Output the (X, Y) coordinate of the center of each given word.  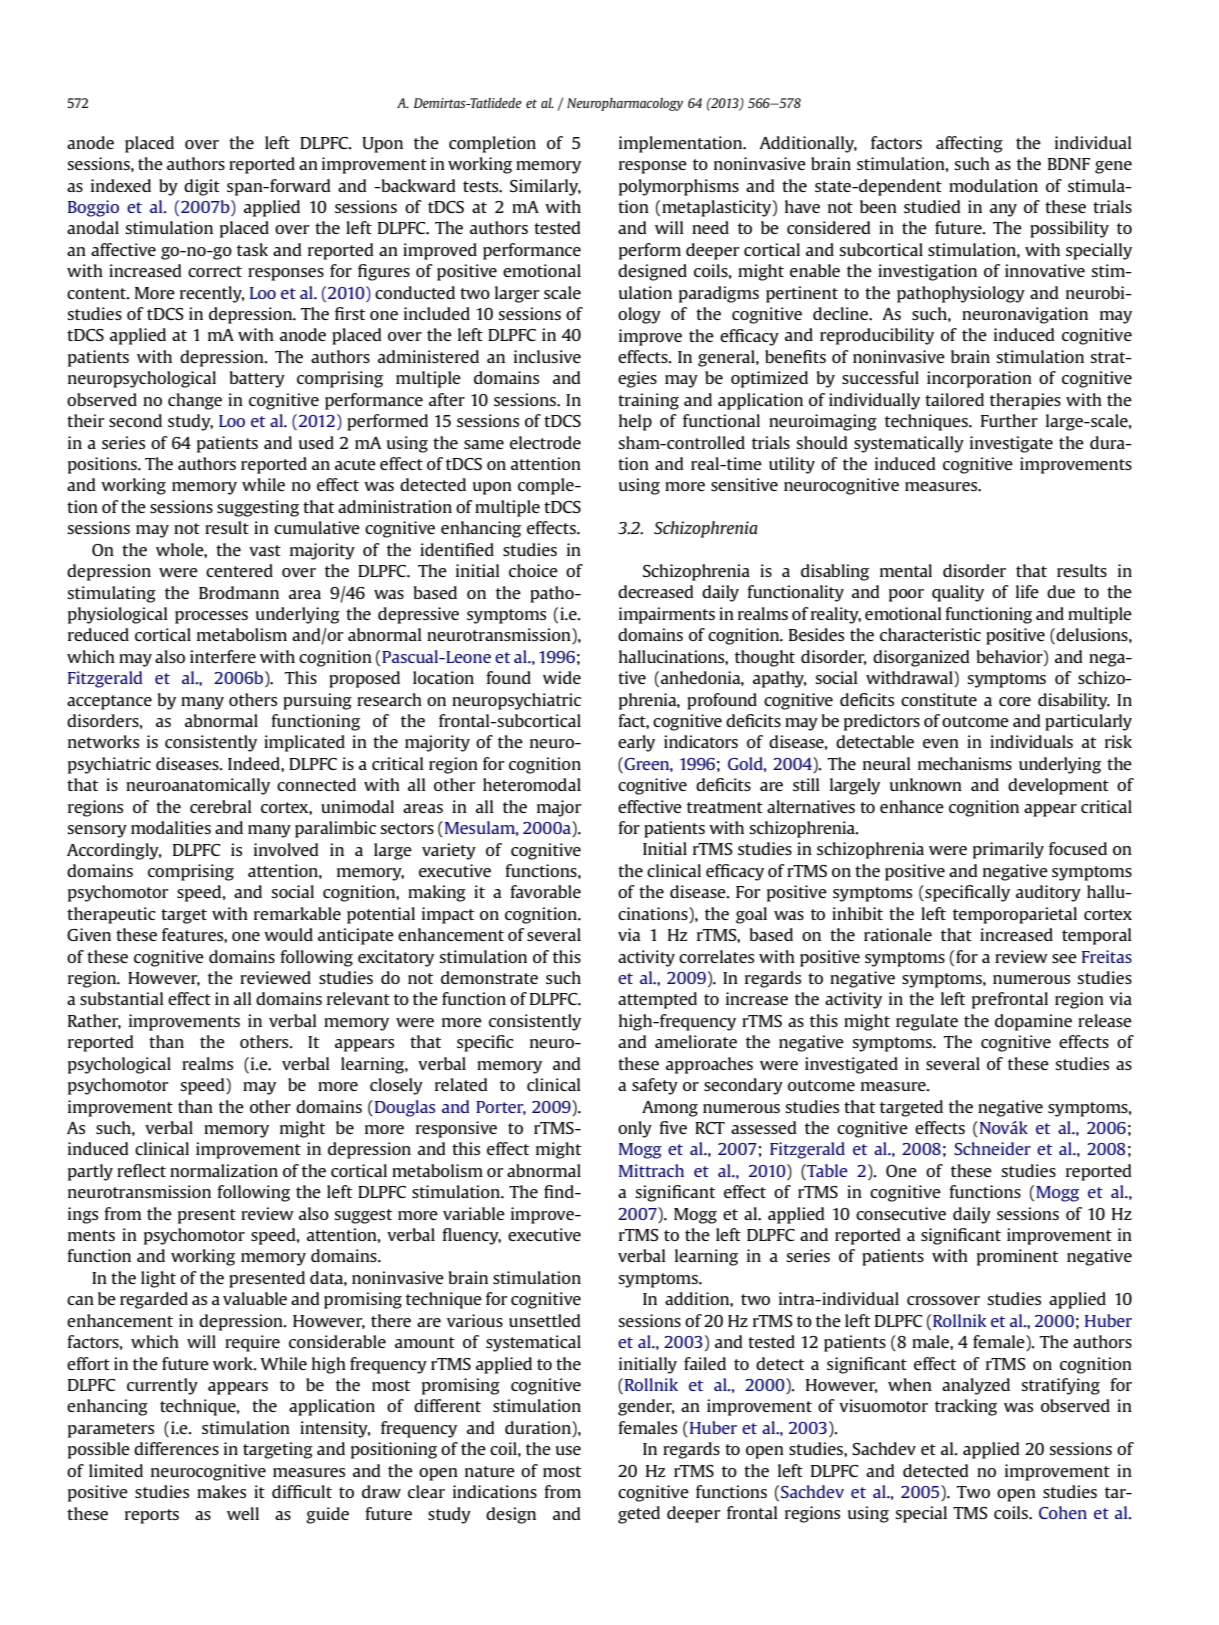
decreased (656, 591)
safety (655, 1086)
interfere (223, 656)
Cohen (1063, 1512)
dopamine (1033, 1022)
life (1027, 591)
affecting (969, 144)
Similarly (545, 187)
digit (202, 187)
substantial (122, 998)
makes (221, 1491)
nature (490, 1471)
